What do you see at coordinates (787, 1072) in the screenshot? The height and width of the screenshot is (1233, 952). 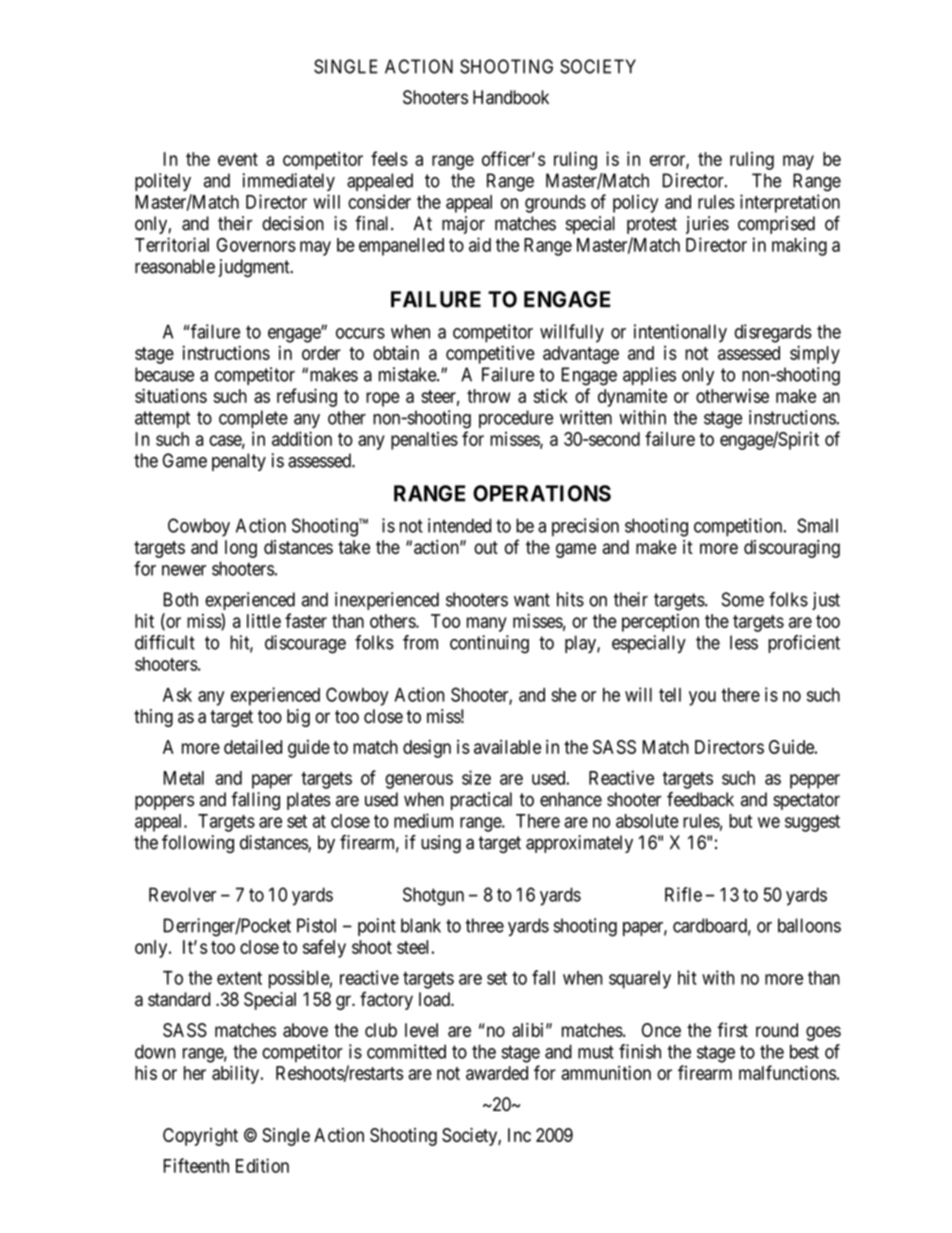 I see `malfunctions` at bounding box center [787, 1072].
